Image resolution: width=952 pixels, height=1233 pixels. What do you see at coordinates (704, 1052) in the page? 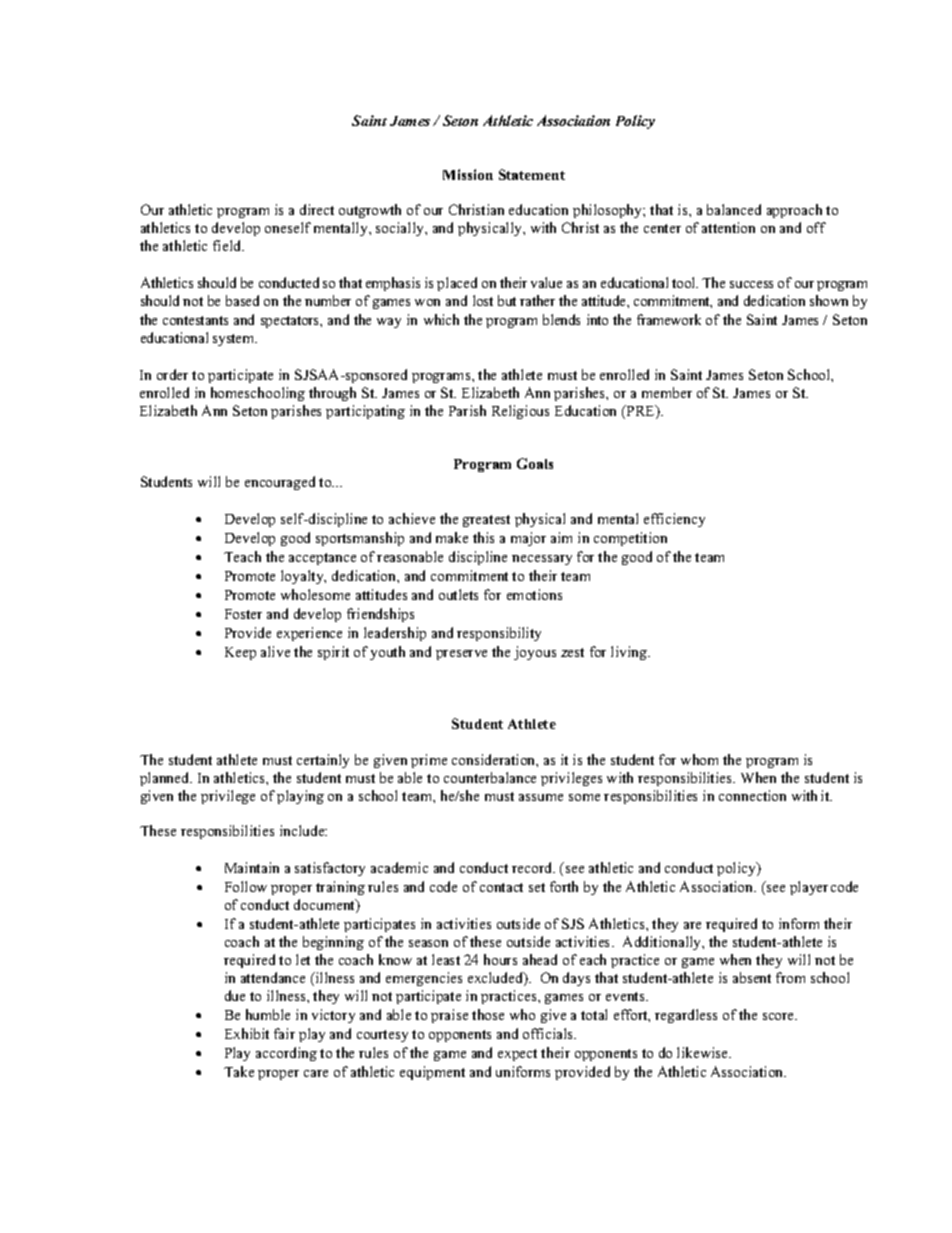
I see `likewise` at bounding box center [704, 1052].
